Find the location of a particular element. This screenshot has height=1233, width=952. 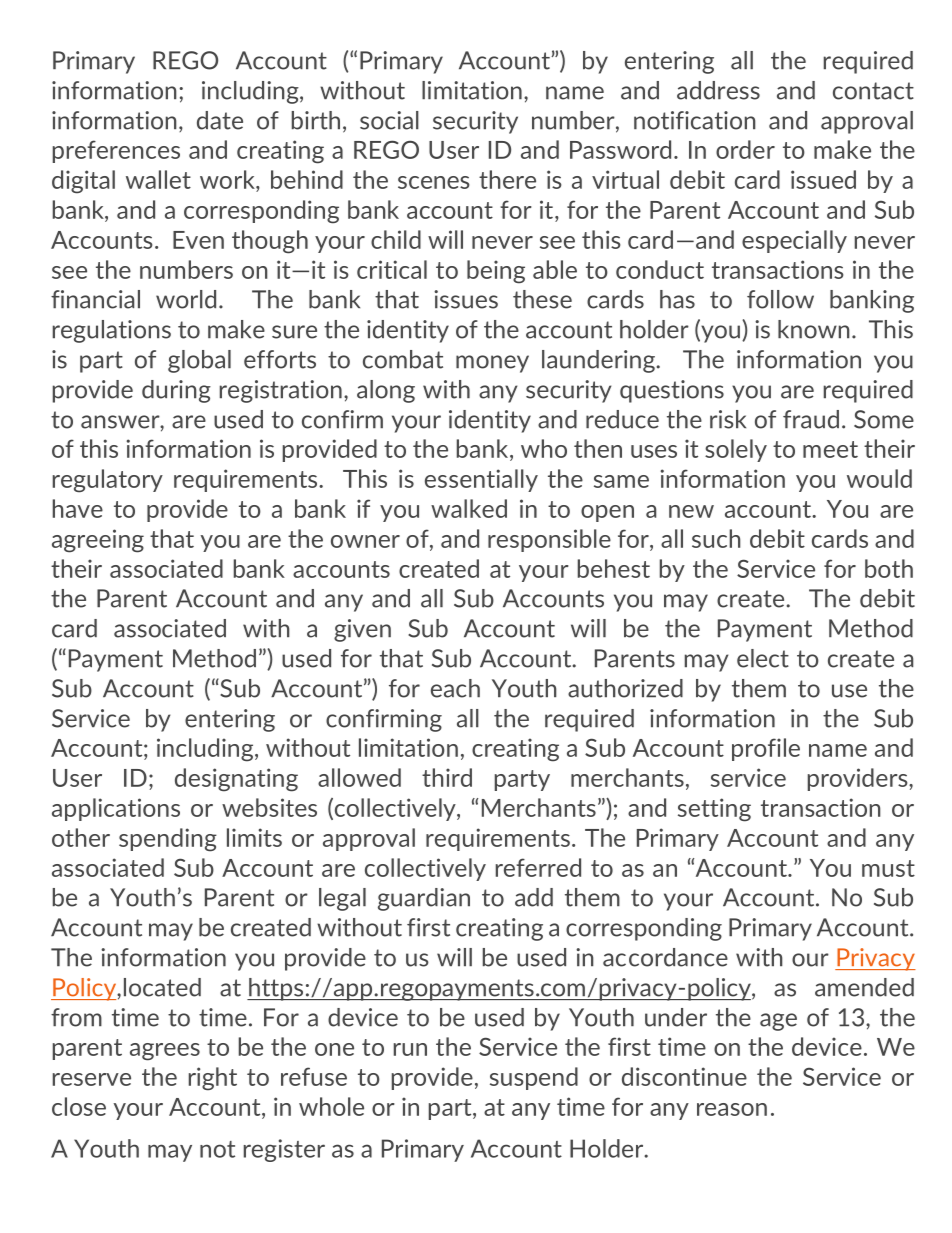

third is located at coordinates (447, 777).
